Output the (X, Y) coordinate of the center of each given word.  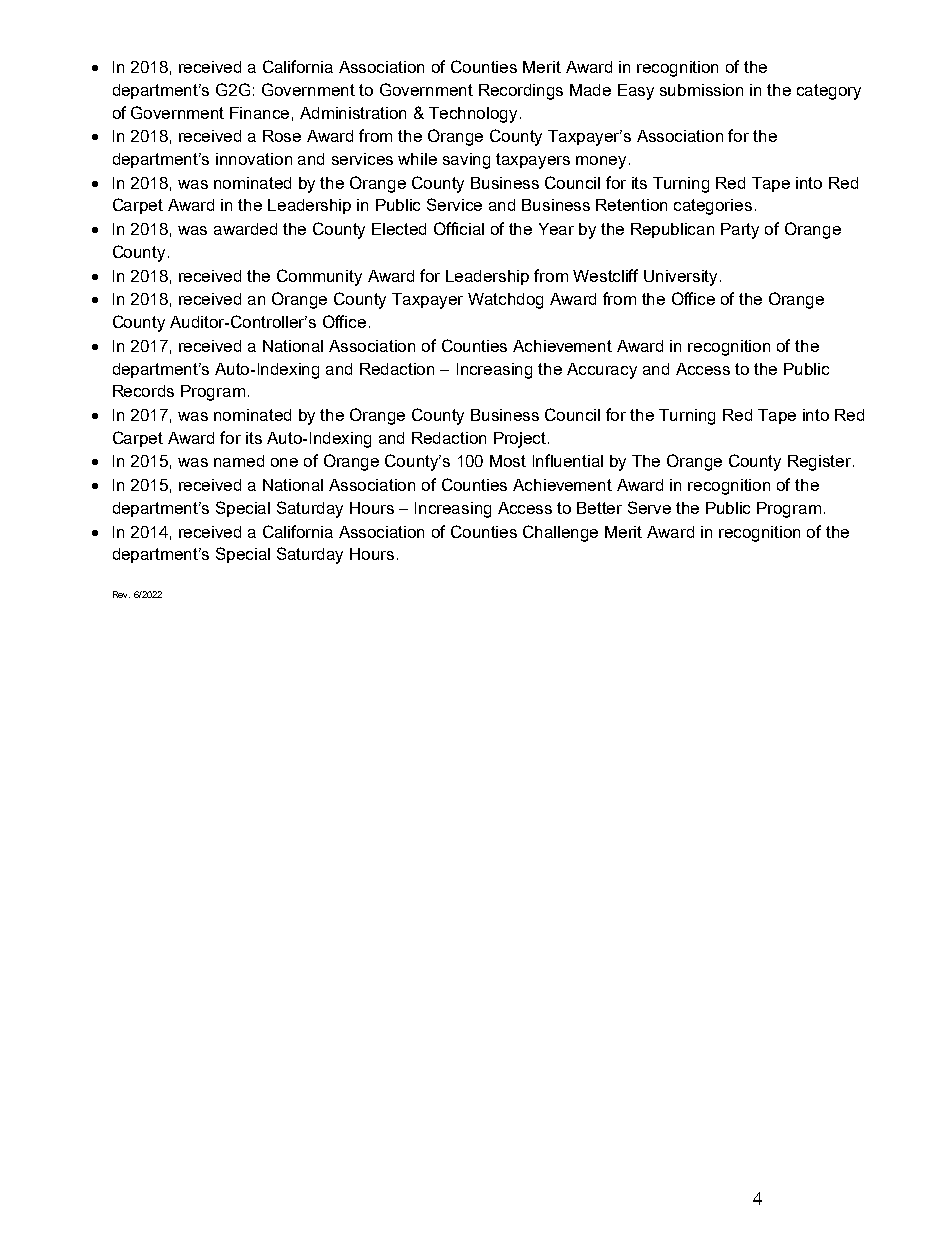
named (239, 461)
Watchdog (505, 301)
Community (319, 277)
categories (713, 207)
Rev (121, 594)
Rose (282, 136)
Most (508, 461)
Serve (649, 507)
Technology (475, 115)
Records (143, 391)
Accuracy (602, 371)
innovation (254, 159)
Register (821, 463)
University (682, 278)
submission (701, 90)
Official (459, 228)
